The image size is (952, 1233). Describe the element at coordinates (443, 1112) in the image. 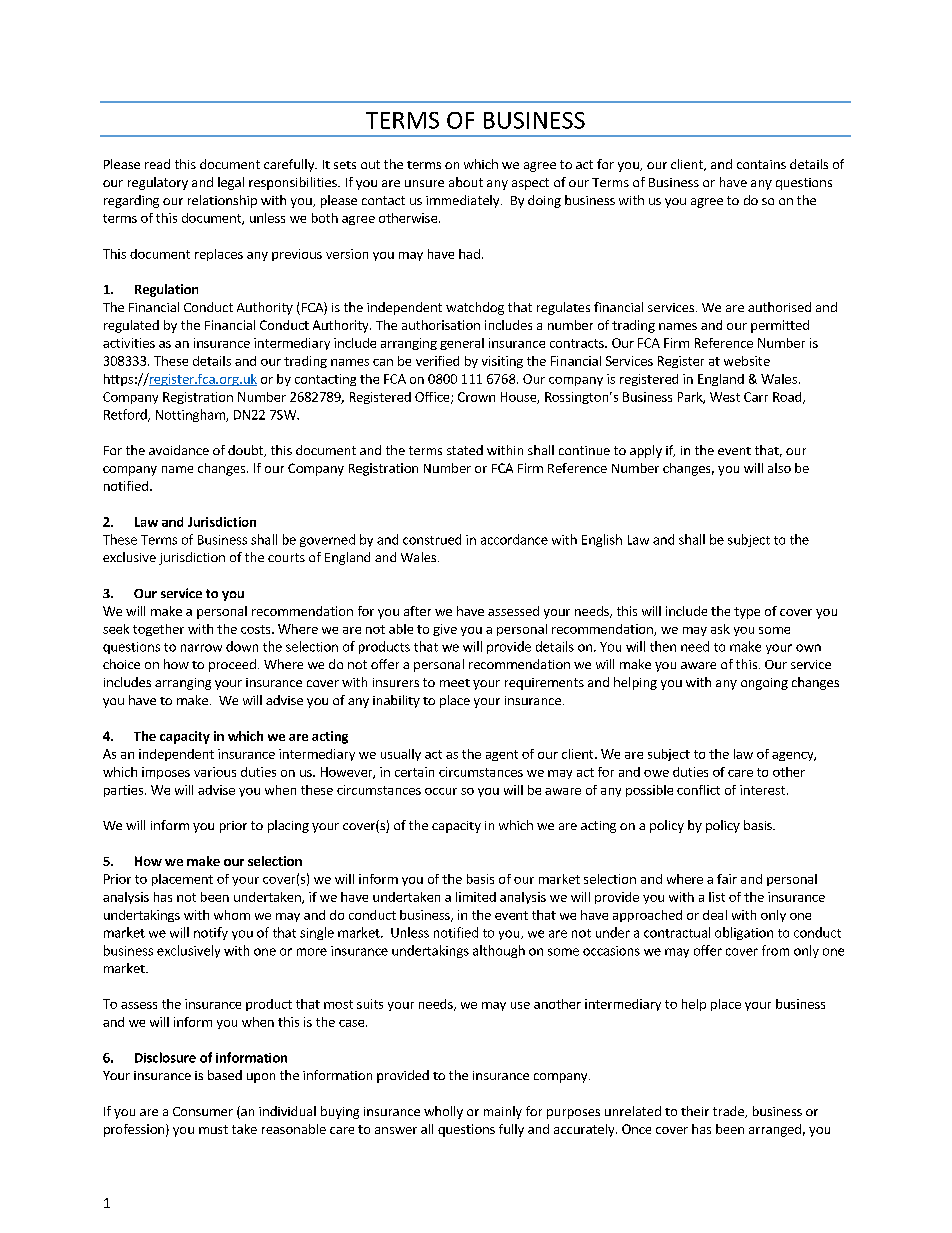

I see `wholly` at that location.
